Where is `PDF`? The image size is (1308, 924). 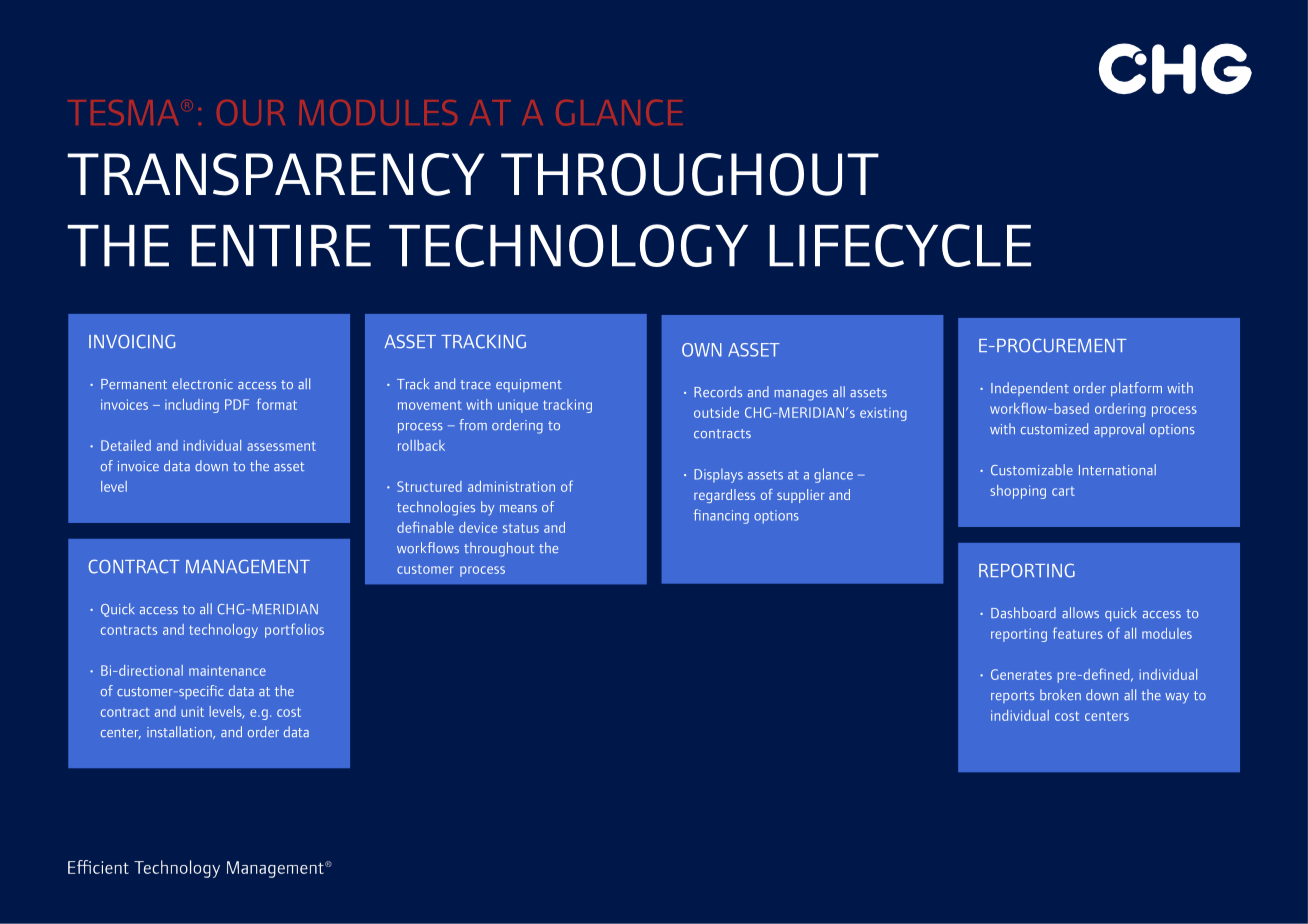
PDF is located at coordinates (237, 404).
